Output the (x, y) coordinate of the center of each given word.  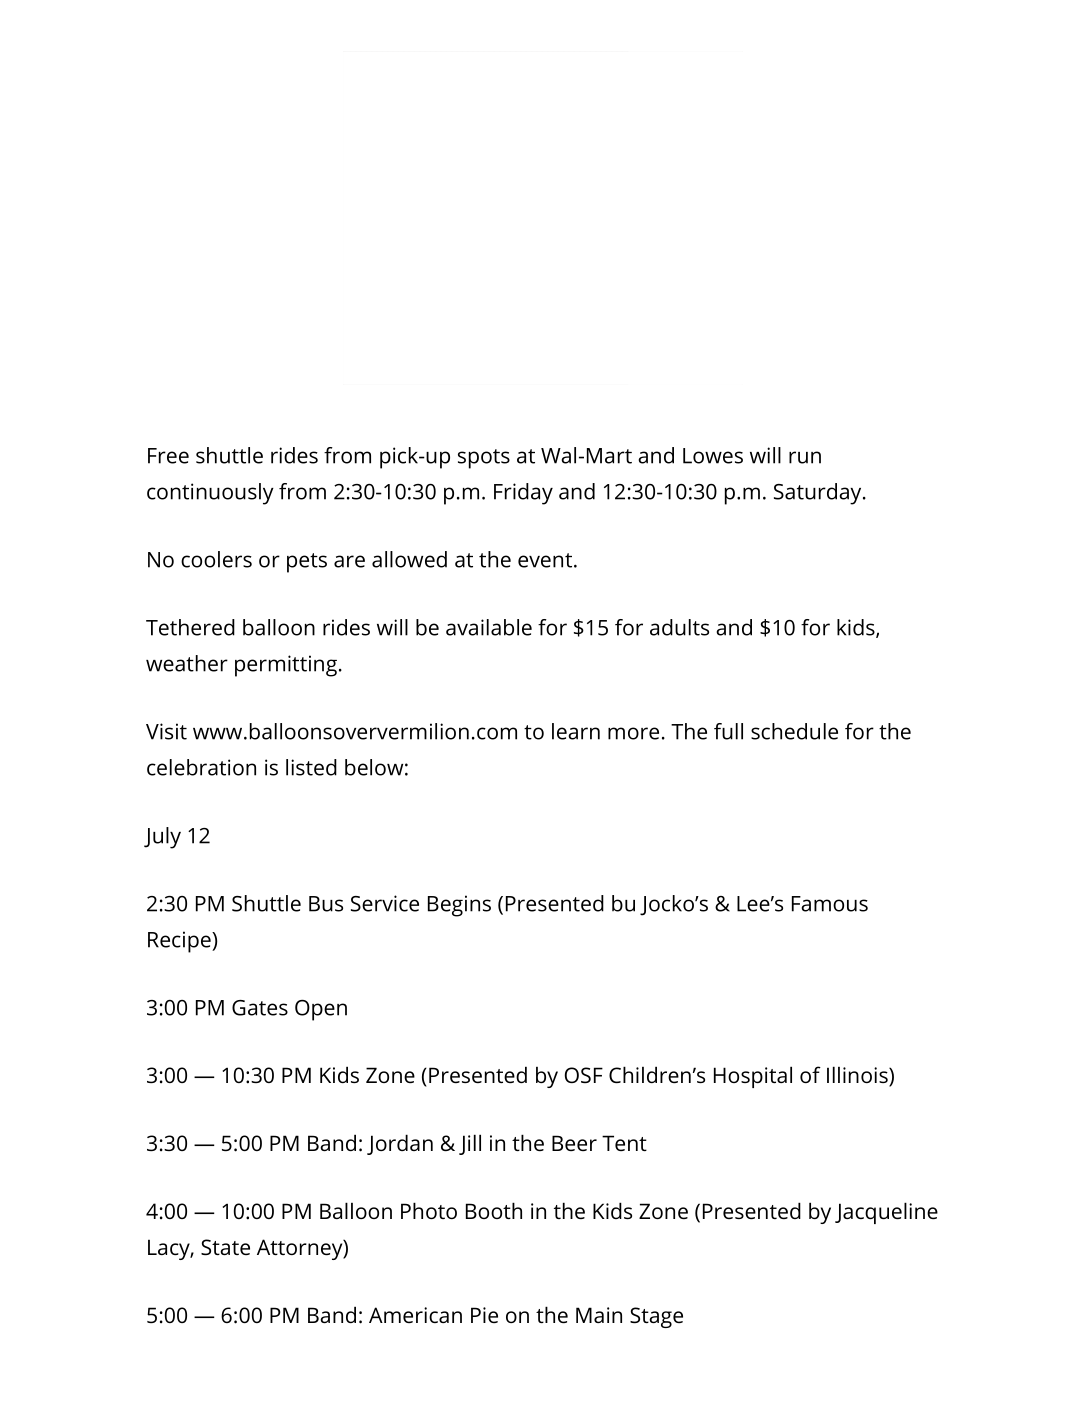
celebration (201, 767)
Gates (260, 1008)
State (225, 1247)
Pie (484, 1315)
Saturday (817, 494)
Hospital (753, 1077)
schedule (794, 731)
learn (576, 731)
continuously (210, 494)
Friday (523, 494)
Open (321, 1010)
